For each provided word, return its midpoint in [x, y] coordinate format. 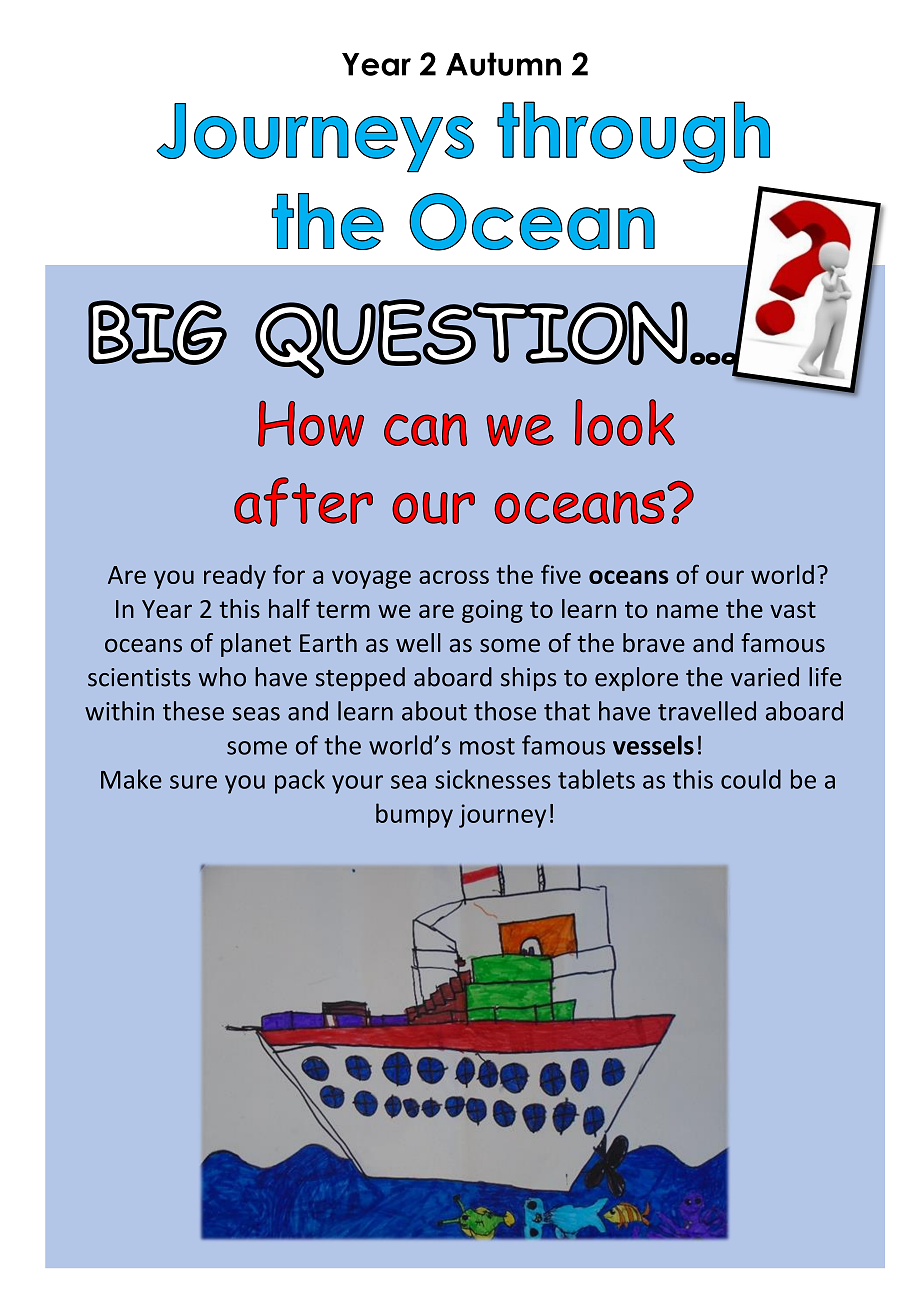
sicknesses [493, 779]
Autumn [503, 64]
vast [793, 609]
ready [235, 577]
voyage [371, 579]
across [454, 577]
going [492, 611]
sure [193, 782]
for [289, 574]
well [418, 643]
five [561, 574]
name [687, 611]
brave [654, 643]
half [289, 608]
